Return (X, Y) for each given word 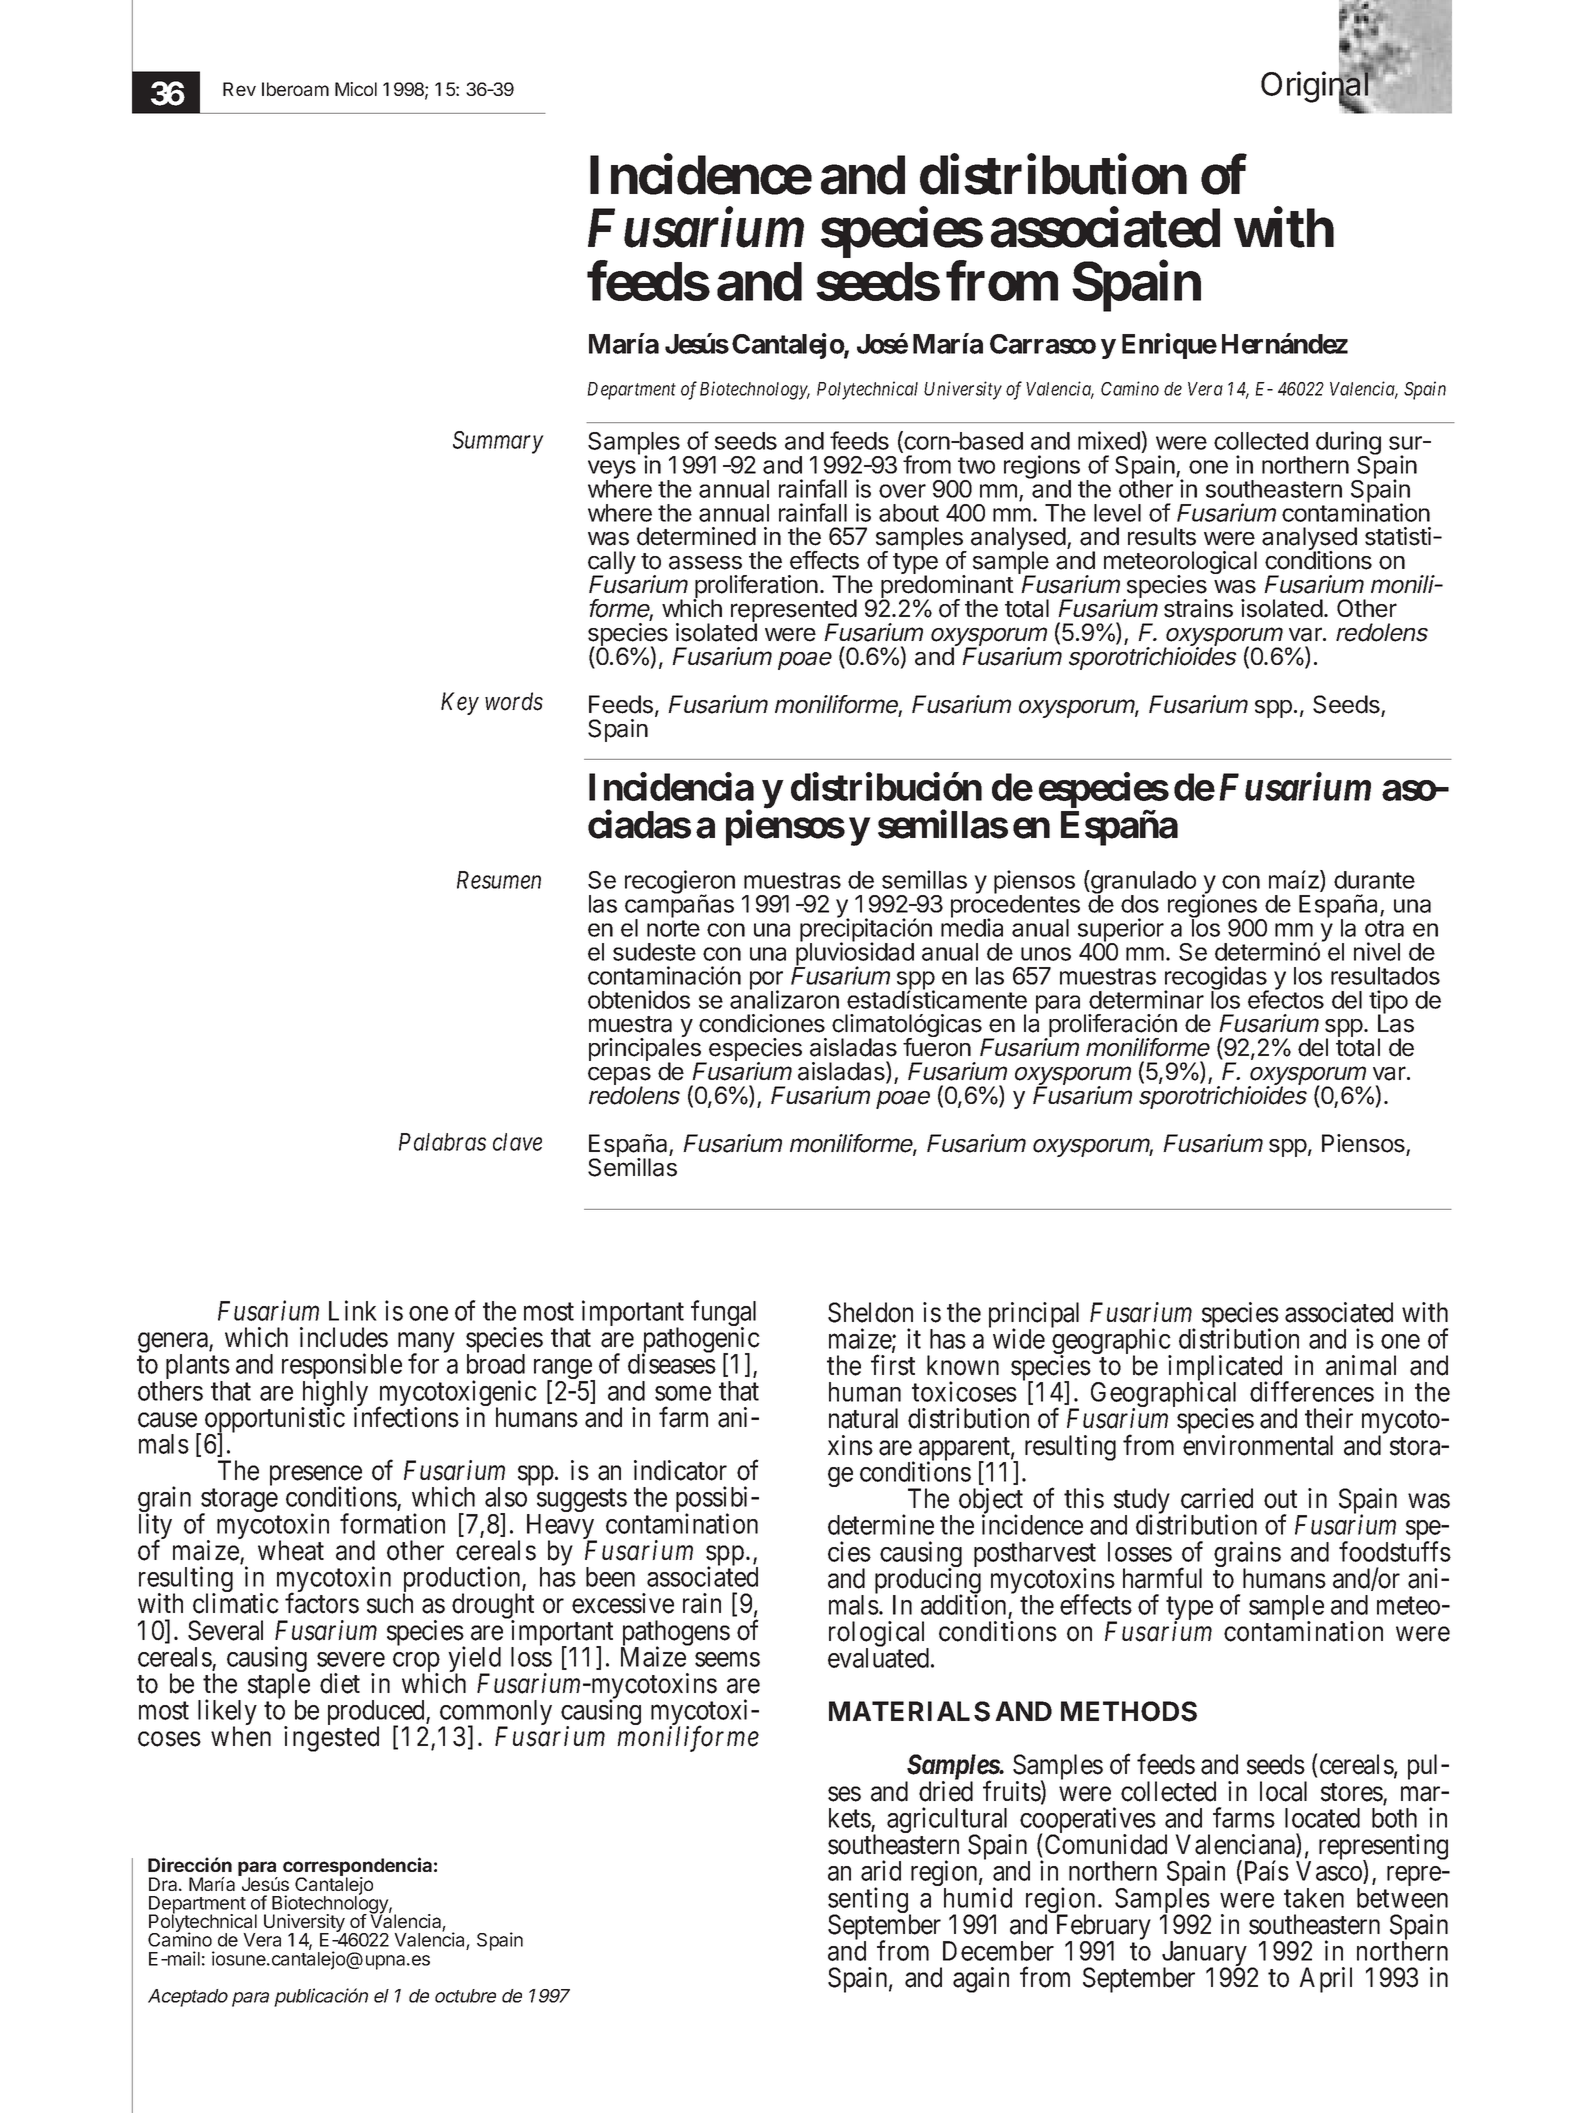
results (1162, 536)
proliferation (755, 588)
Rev (239, 89)
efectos (1286, 999)
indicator (680, 1470)
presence (316, 1477)
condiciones (762, 1023)
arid (881, 1870)
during (1348, 444)
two (976, 465)
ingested (331, 1739)
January (1206, 1955)
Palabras (442, 1142)
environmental (1258, 1445)
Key (460, 703)
